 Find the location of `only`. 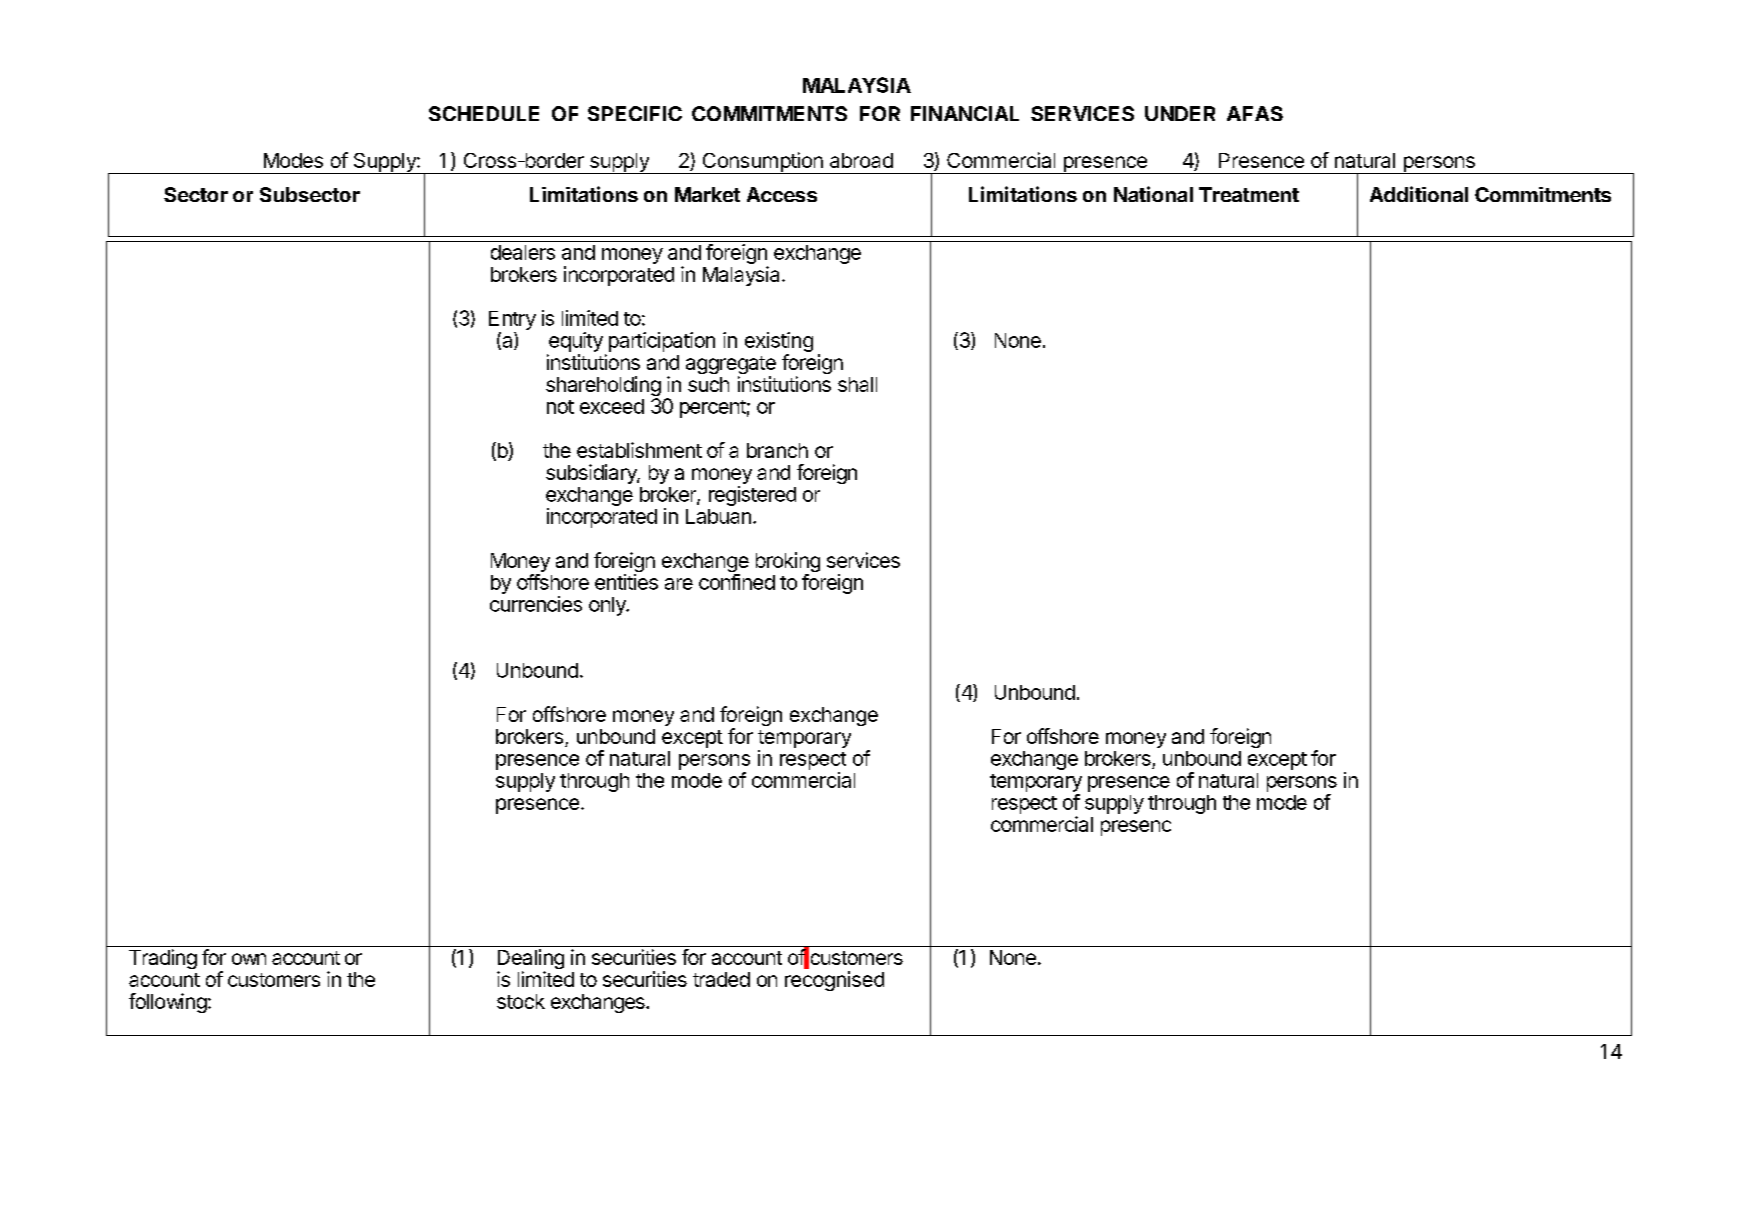

only is located at coordinates (608, 606).
